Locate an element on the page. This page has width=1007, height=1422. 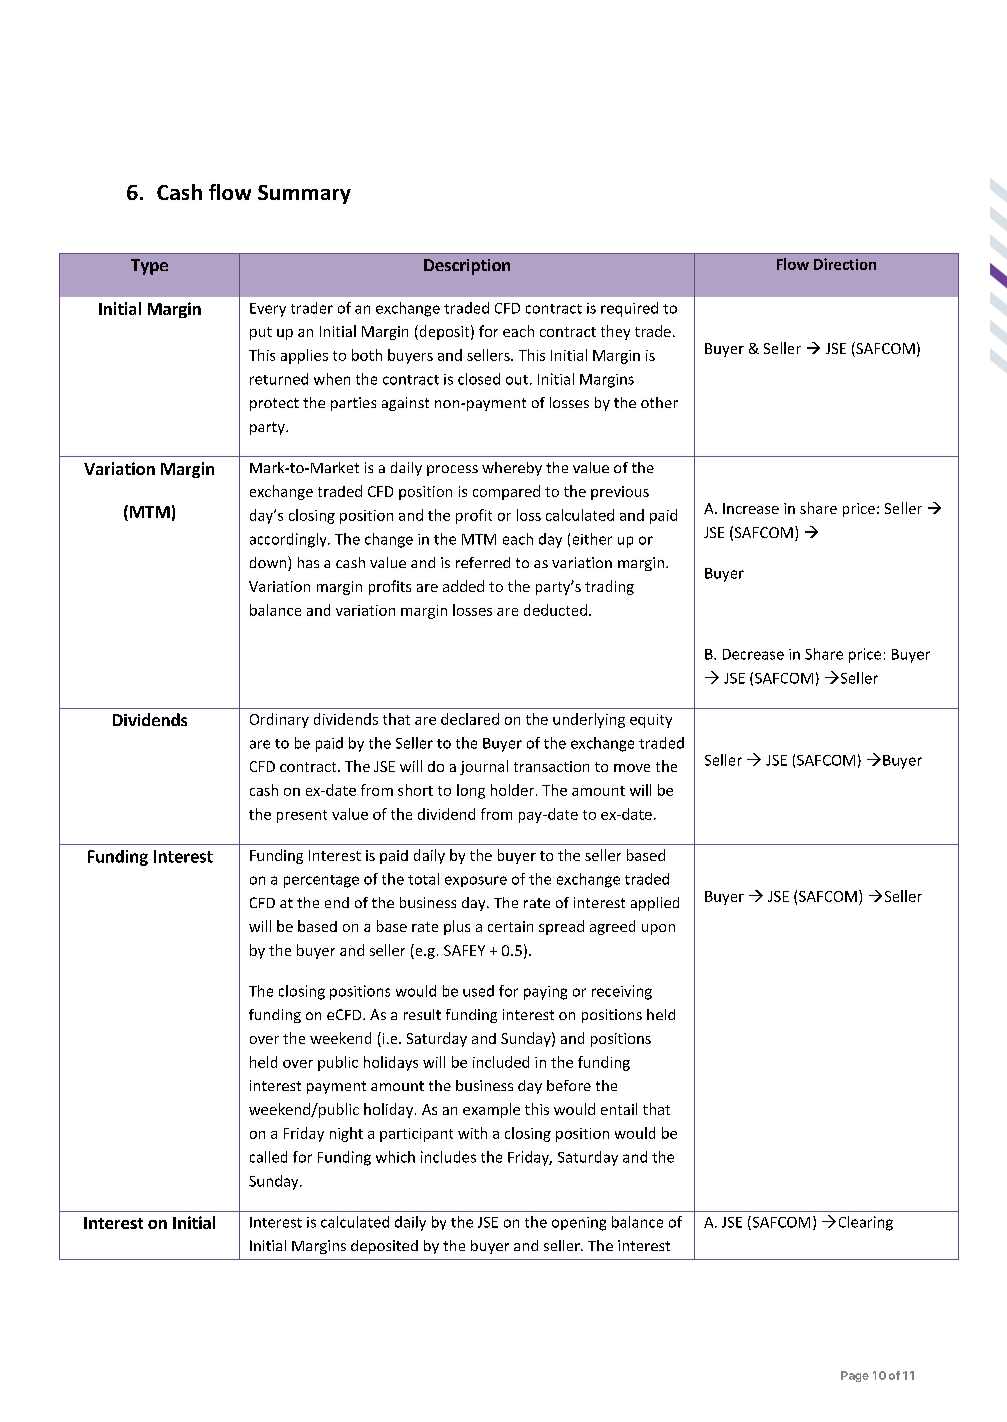
opening is located at coordinates (579, 1224).
